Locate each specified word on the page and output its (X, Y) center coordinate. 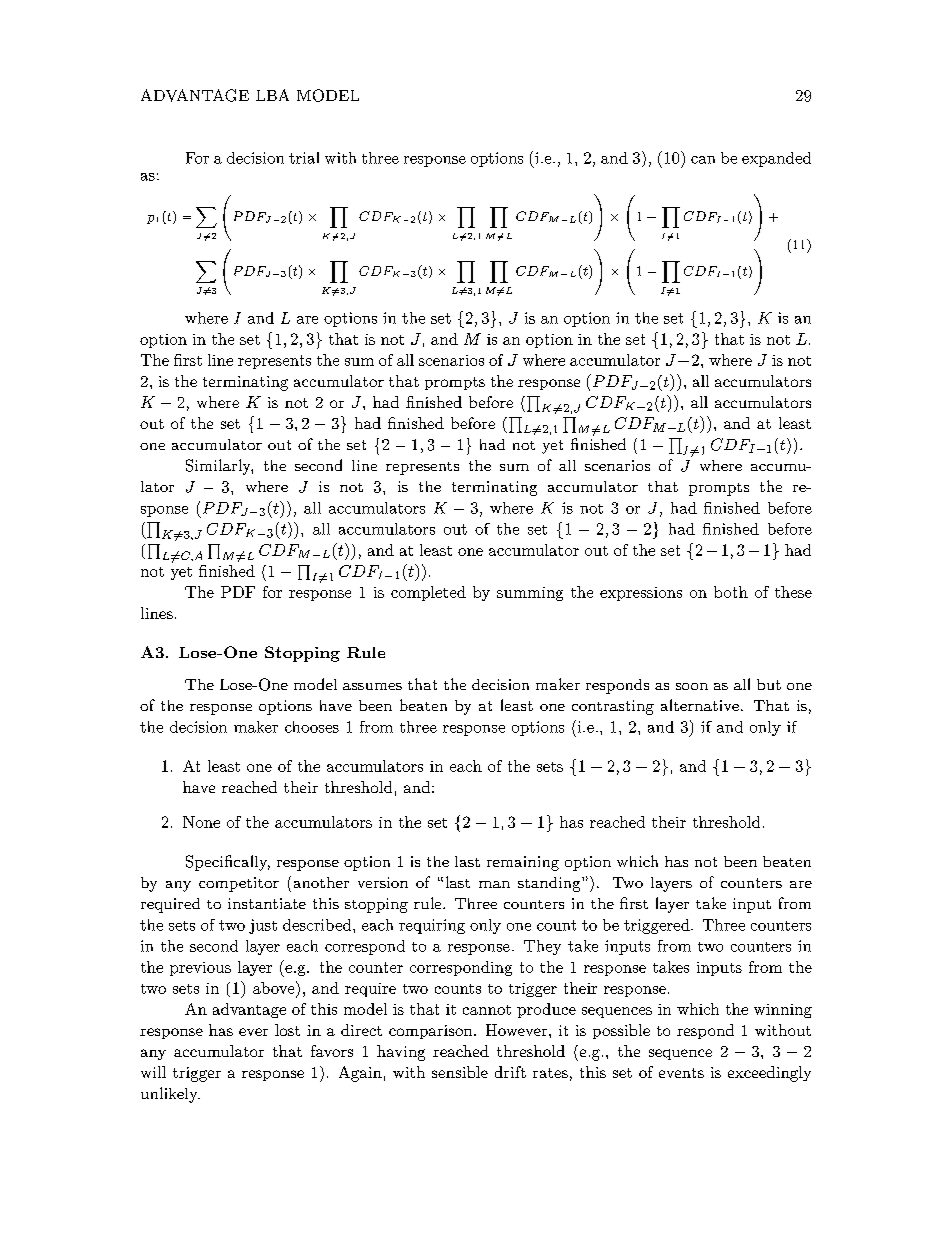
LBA (272, 95)
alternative (700, 705)
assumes (372, 686)
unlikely (170, 1095)
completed (428, 593)
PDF (238, 592)
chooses (312, 727)
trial (304, 158)
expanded (776, 159)
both (731, 592)
